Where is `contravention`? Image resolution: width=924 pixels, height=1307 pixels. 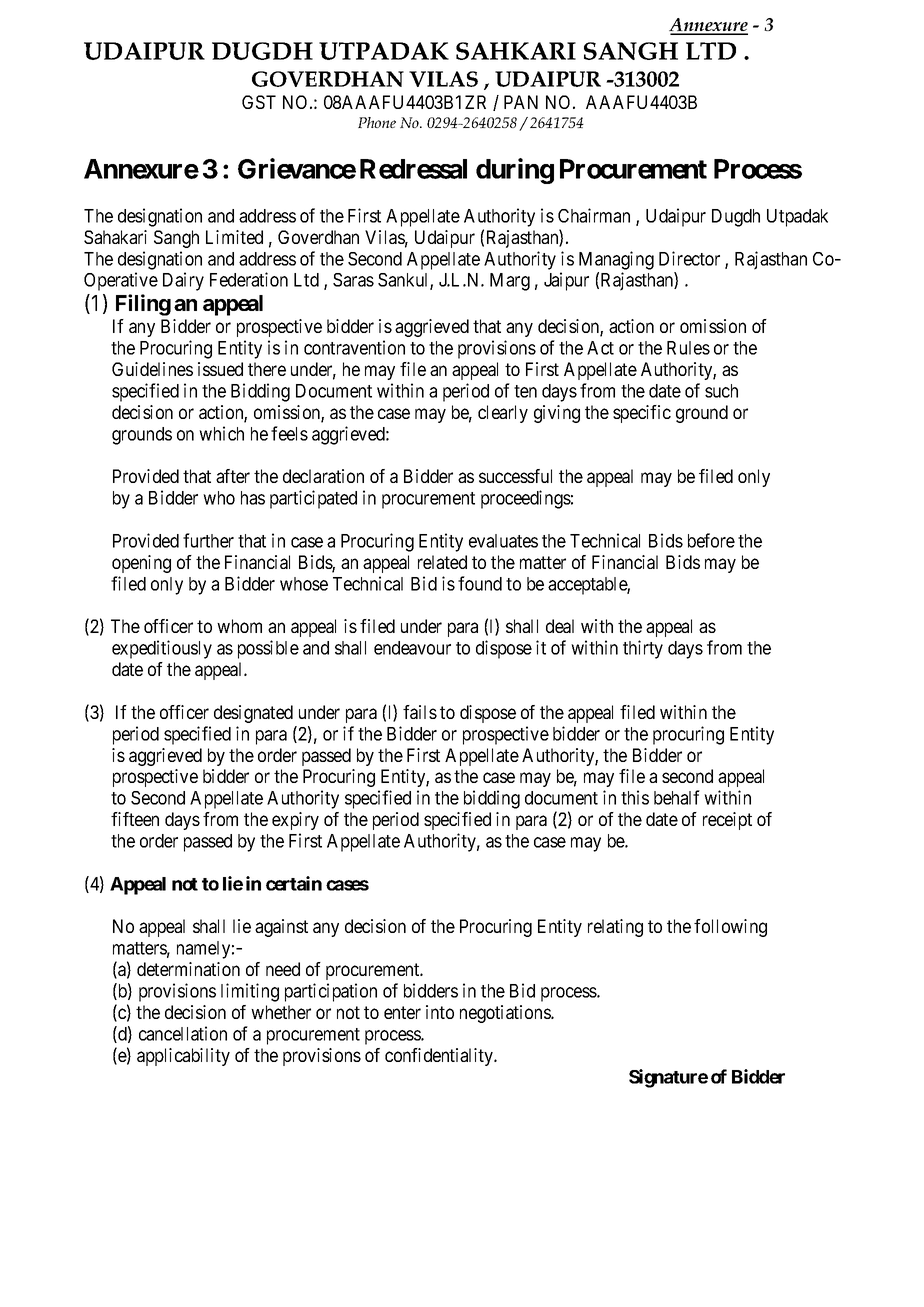 contravention is located at coordinates (354, 347).
